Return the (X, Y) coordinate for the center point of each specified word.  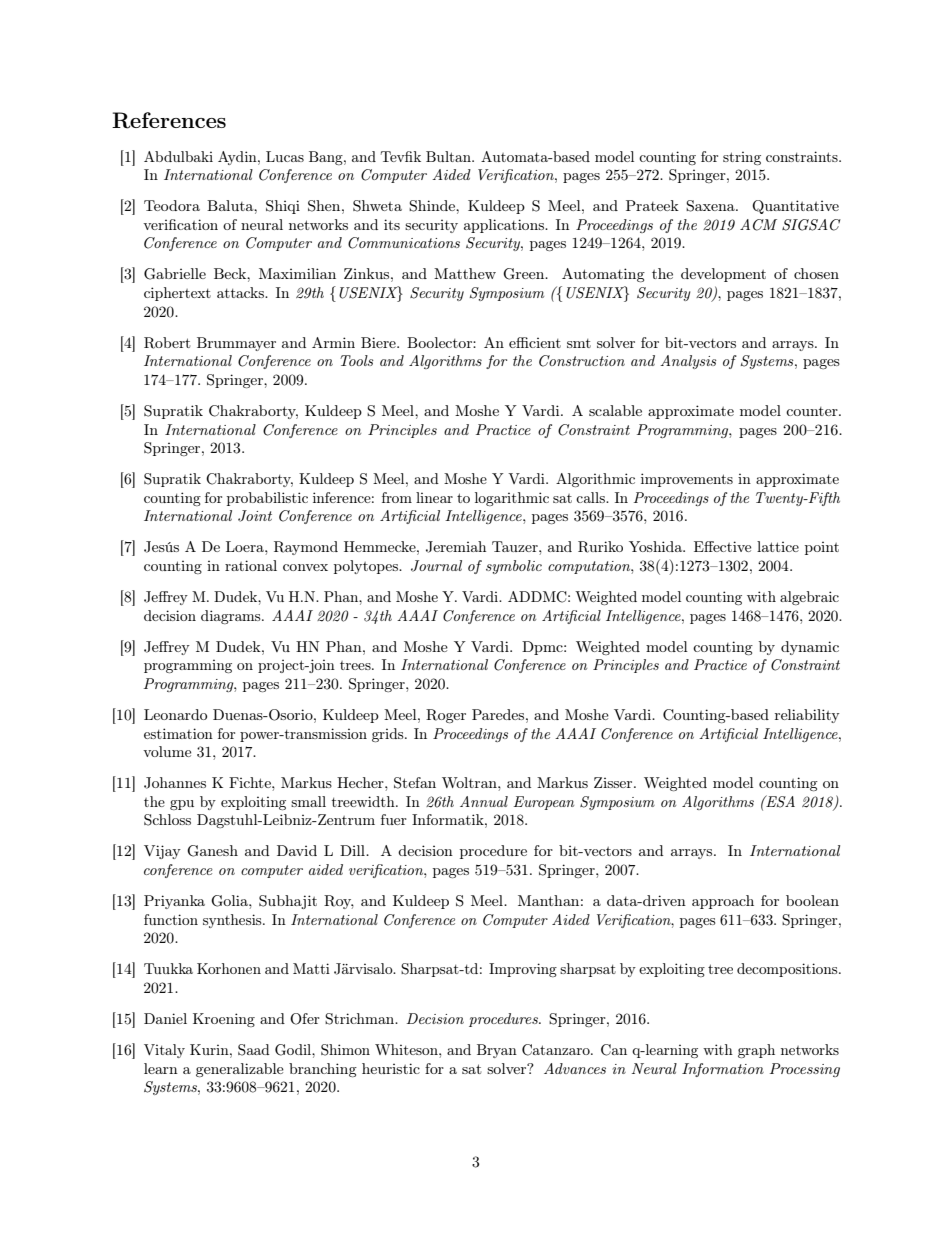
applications (505, 226)
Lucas (285, 156)
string (742, 158)
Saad (254, 1050)
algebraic (809, 598)
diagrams (232, 617)
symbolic (514, 567)
